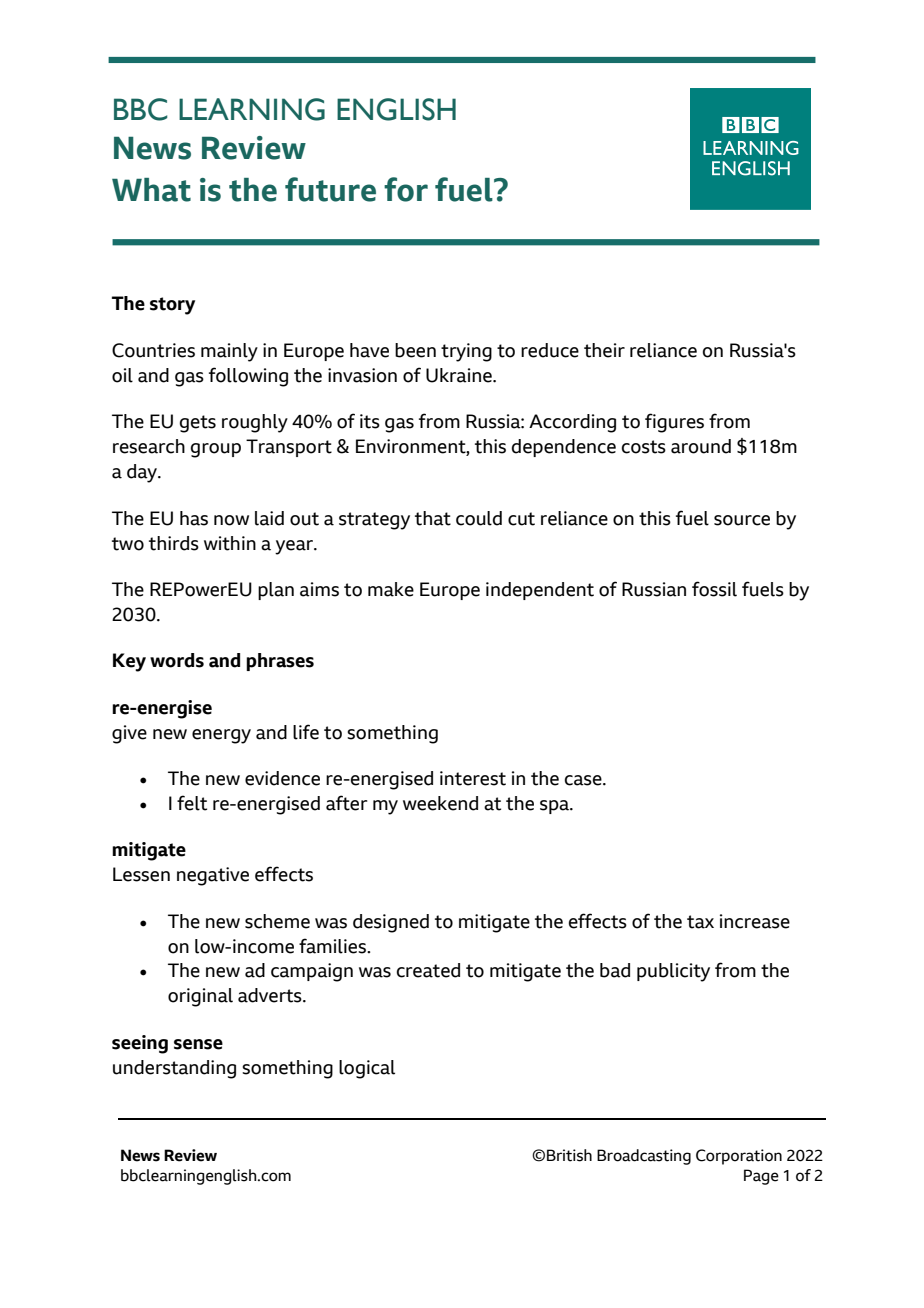 This screenshot has width=924, height=1308. I want to click on understanding, so click(174, 1069).
